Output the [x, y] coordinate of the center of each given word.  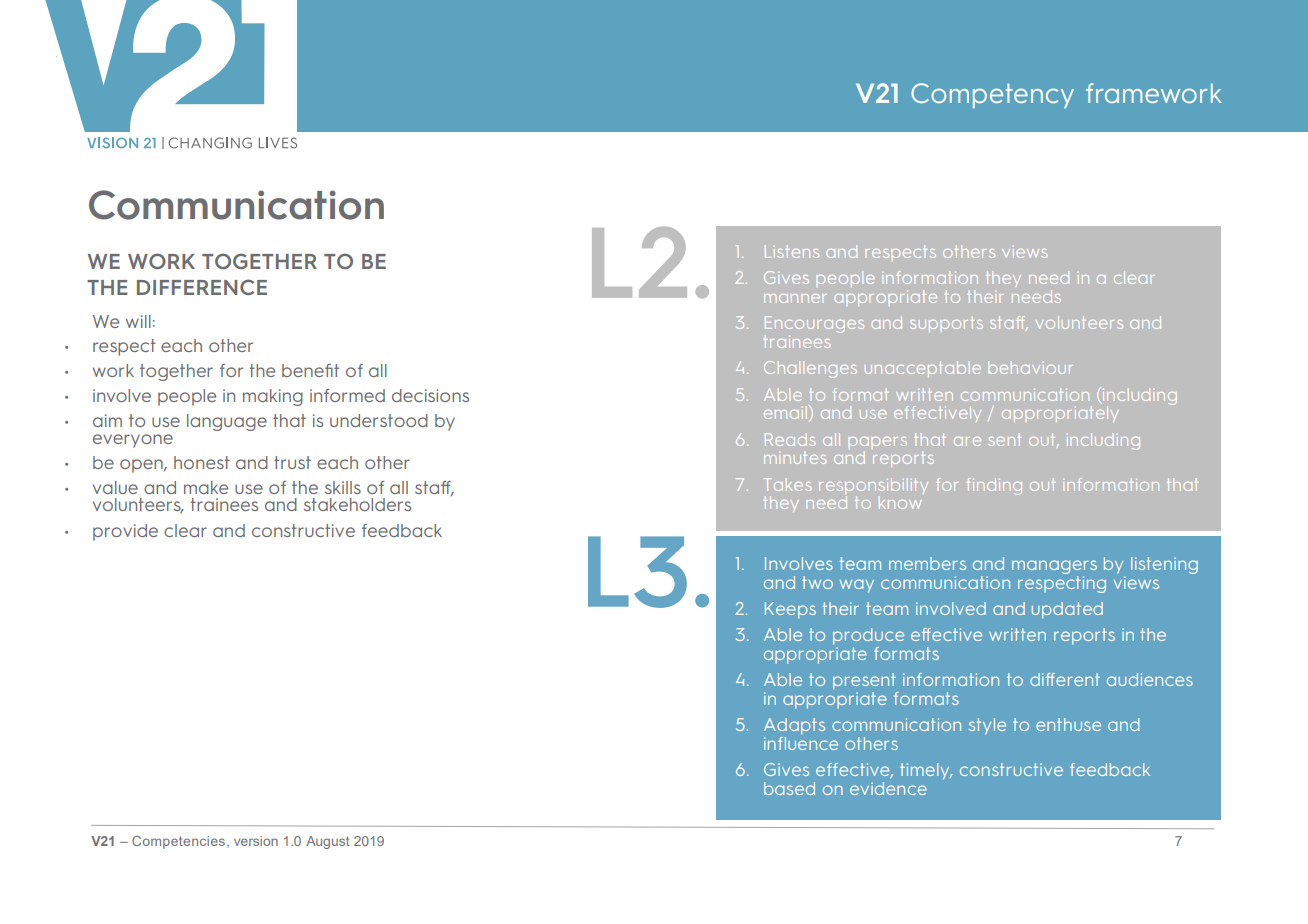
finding [994, 486]
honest [202, 462]
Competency [992, 95]
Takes [787, 484]
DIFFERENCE [202, 287]
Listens [792, 252]
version [256, 841]
